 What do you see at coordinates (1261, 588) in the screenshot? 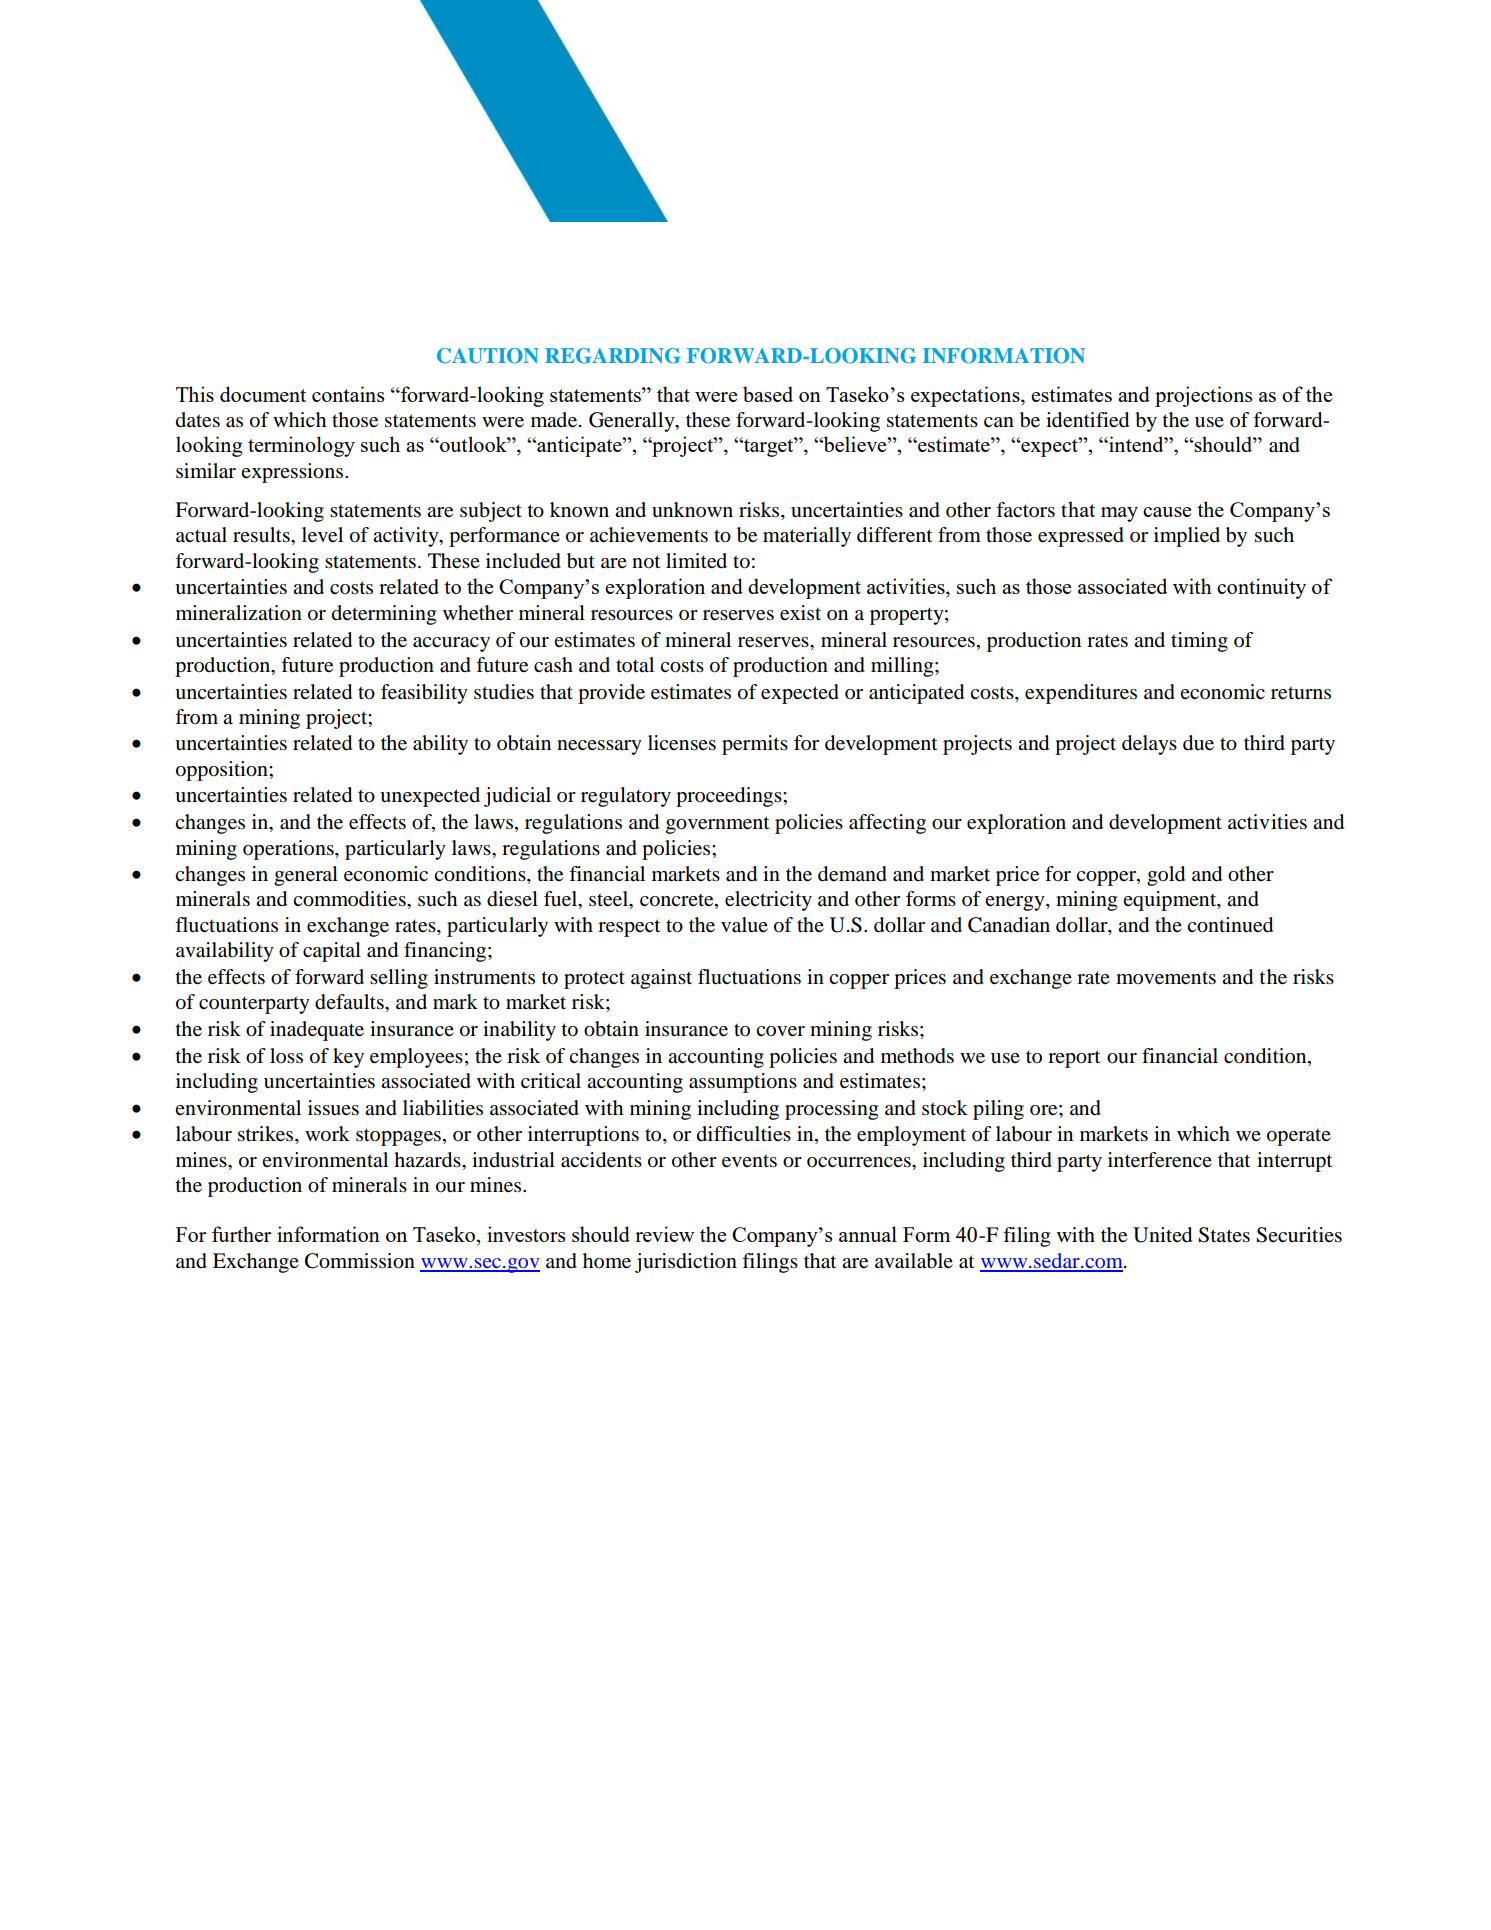
I see `continuity` at bounding box center [1261, 588].
